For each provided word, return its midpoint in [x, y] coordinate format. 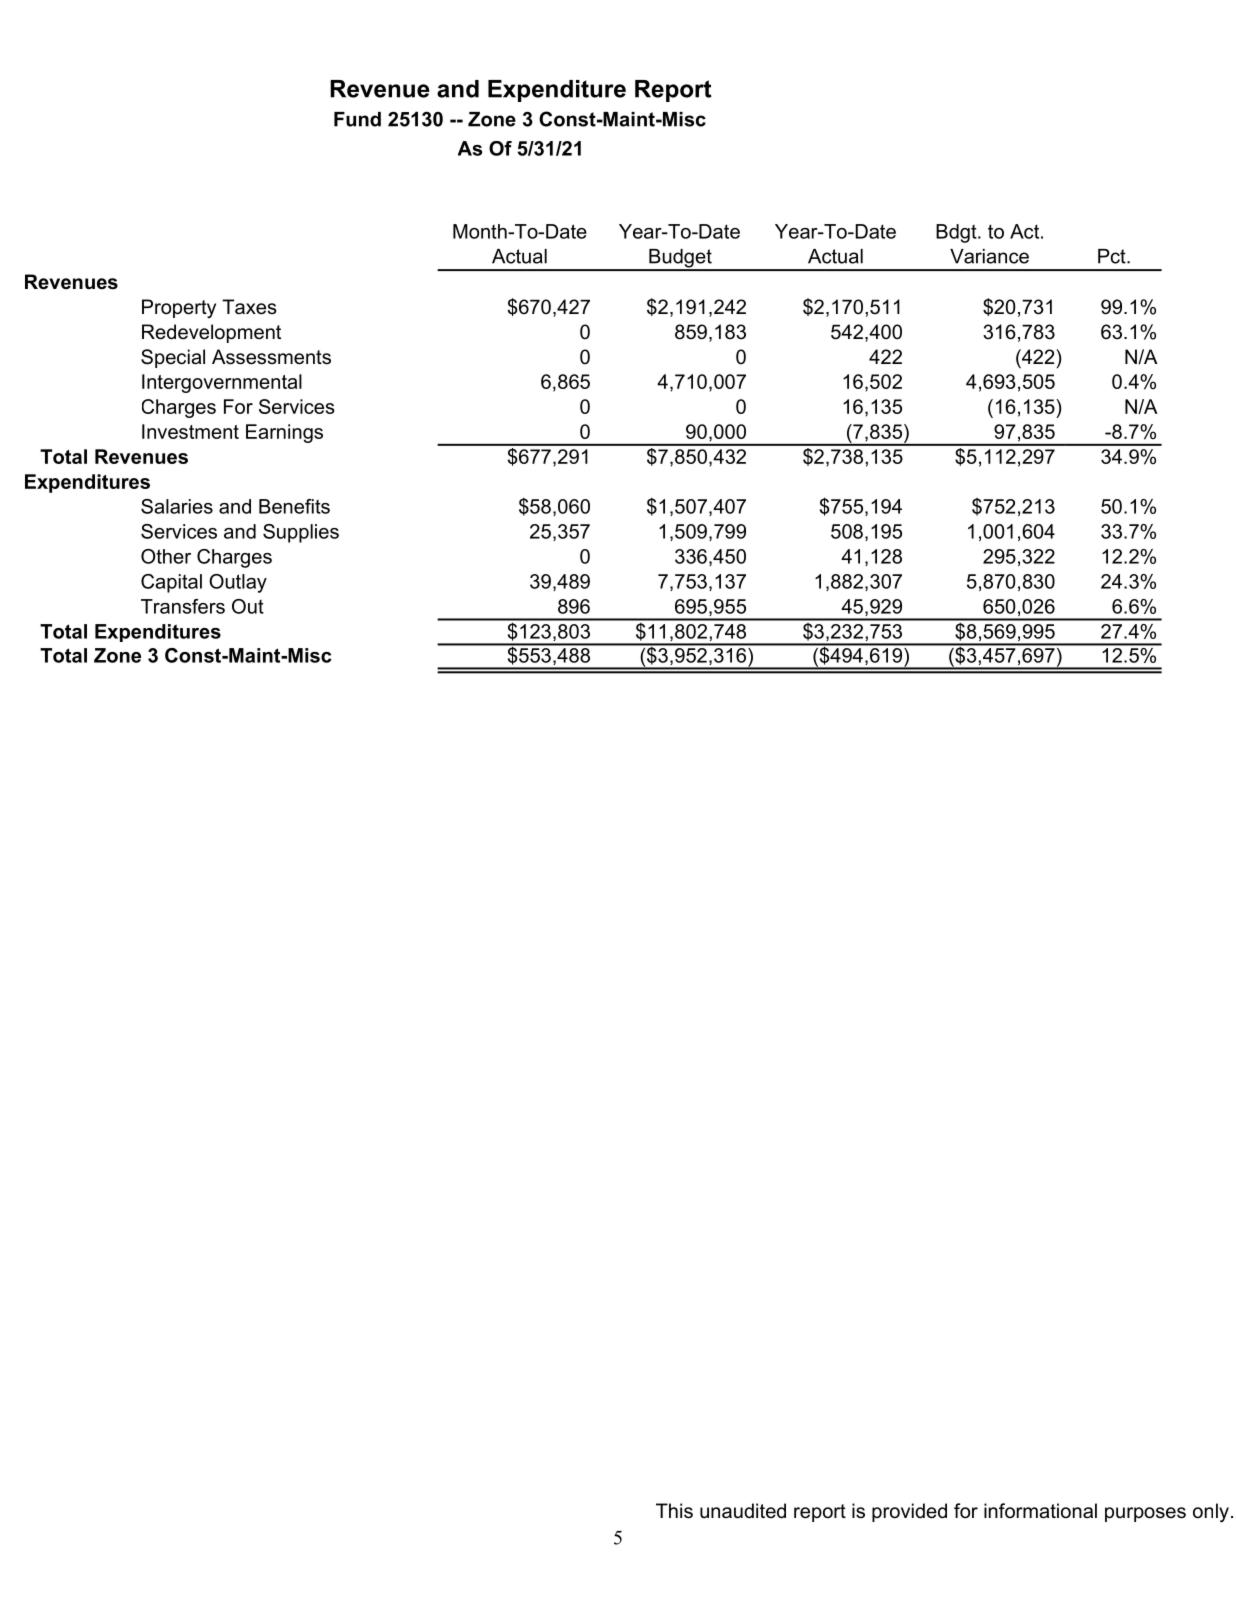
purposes [1145, 1514]
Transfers [183, 606]
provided [909, 1512]
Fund [357, 119]
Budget [680, 259]
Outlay [238, 583]
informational [1040, 1511]
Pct [1113, 256]
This [674, 1511]
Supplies [301, 533]
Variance [989, 256]
